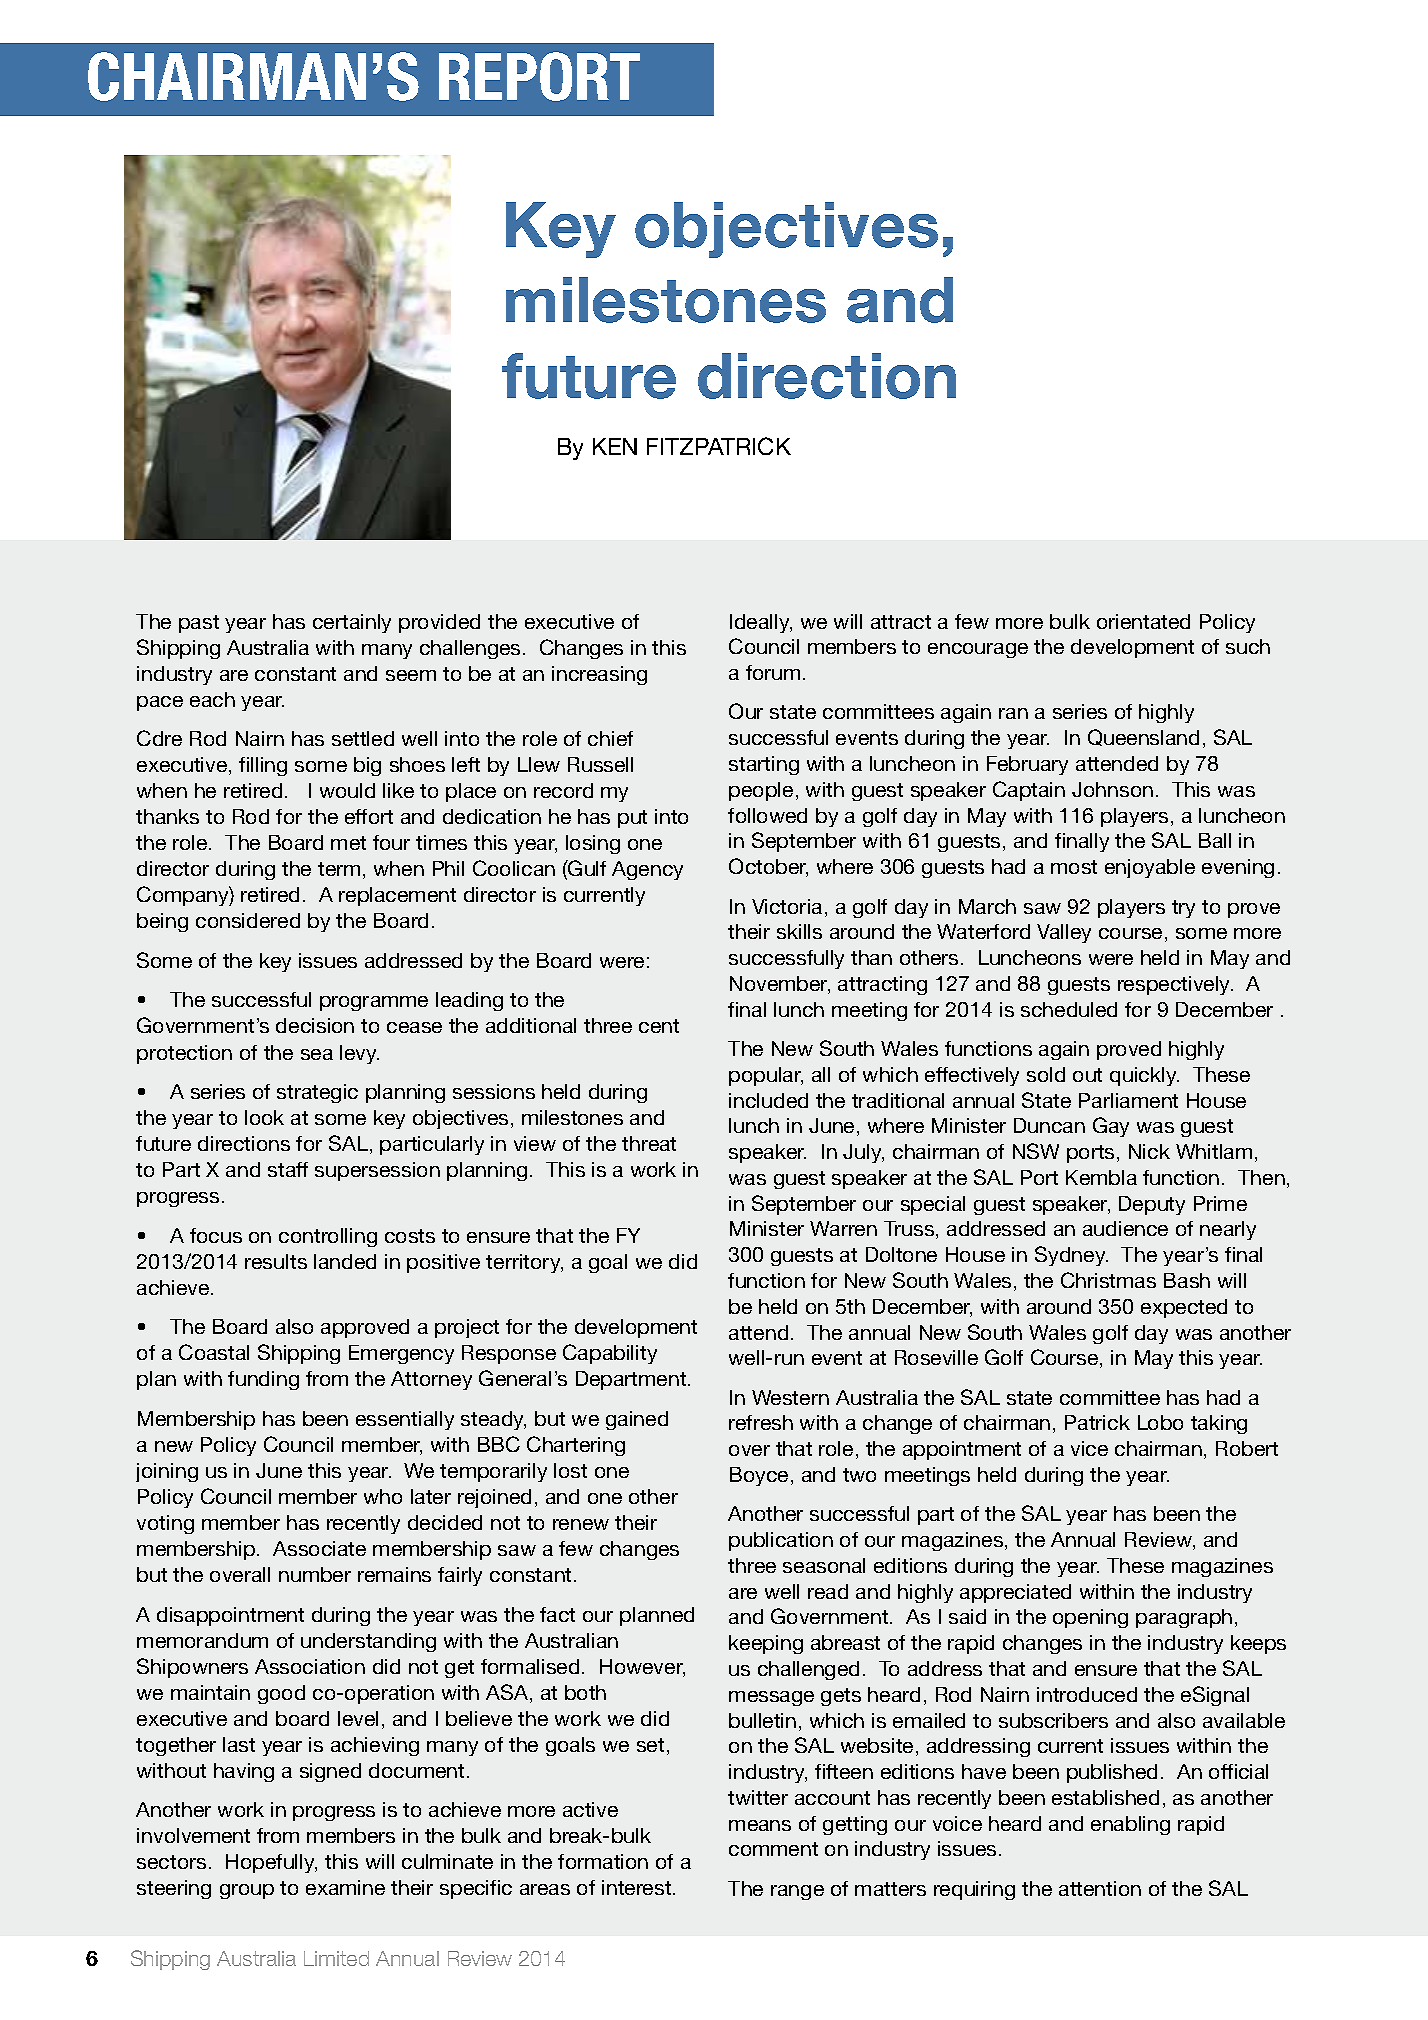 This document has width=1428, height=2020. What do you see at coordinates (319, 1548) in the document?
I see `Associate` at bounding box center [319, 1548].
